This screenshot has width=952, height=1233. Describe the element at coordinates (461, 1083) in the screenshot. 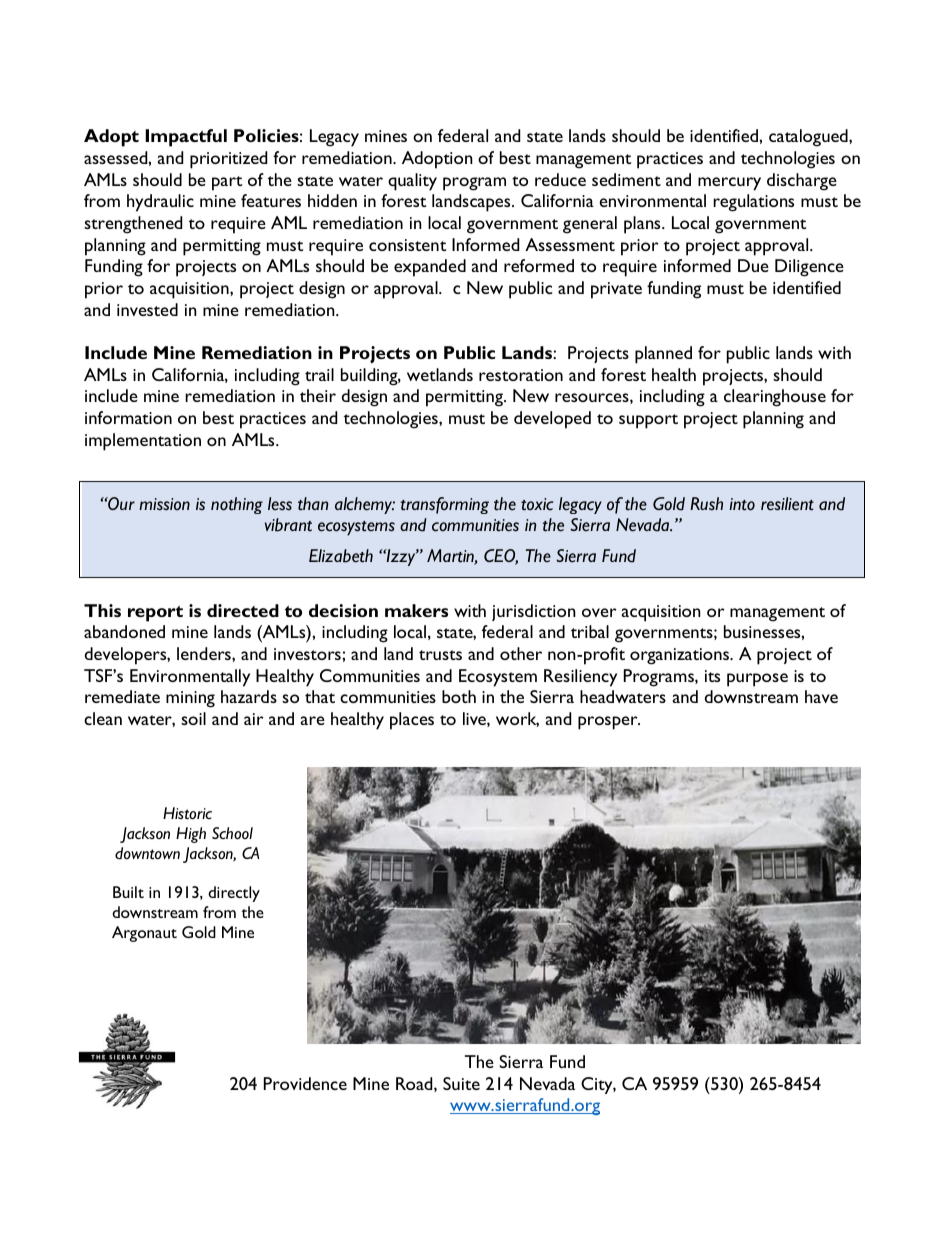

I see `Suite` at that location.
